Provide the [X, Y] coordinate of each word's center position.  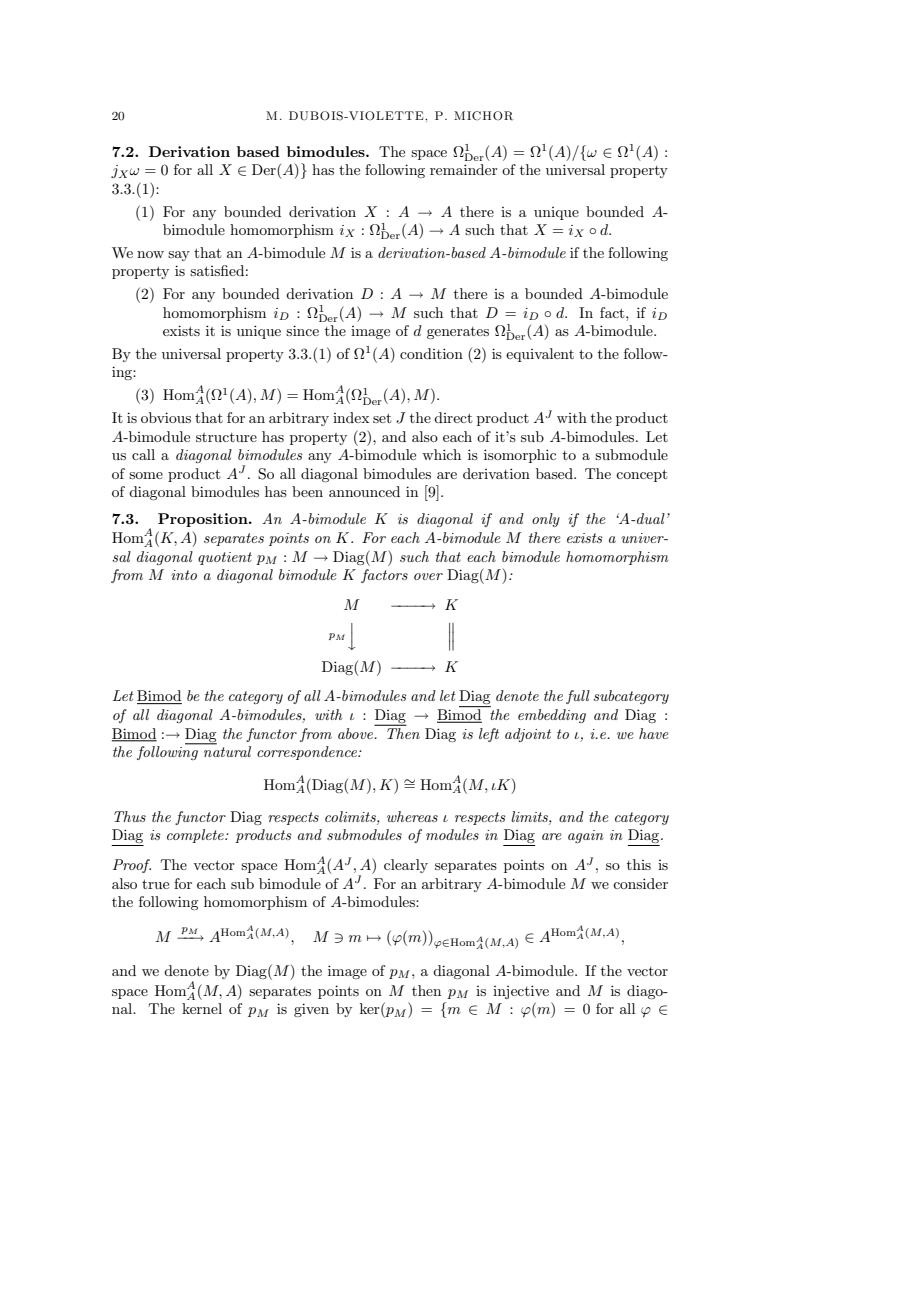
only [546, 520]
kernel [202, 1008]
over [428, 576]
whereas [412, 816]
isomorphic [520, 456]
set [382, 418]
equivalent [540, 355]
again [586, 836]
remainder [464, 169]
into [184, 575]
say [179, 256]
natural [226, 750]
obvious [166, 417]
